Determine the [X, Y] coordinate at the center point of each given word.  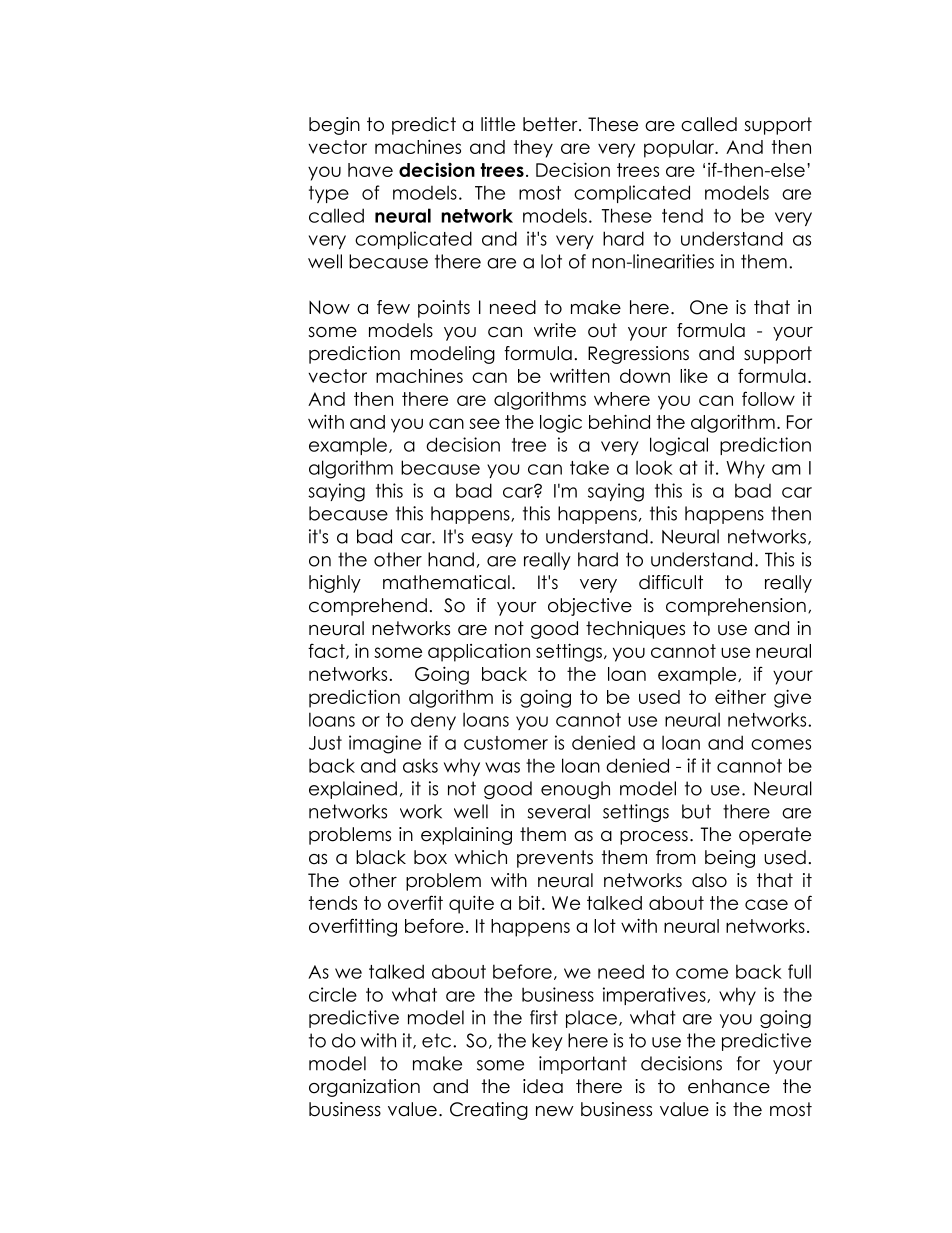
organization [364, 1088]
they [533, 149]
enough [575, 790]
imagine [385, 744]
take [589, 467]
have [370, 170]
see [484, 423]
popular [680, 149]
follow [768, 398]
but [696, 811]
